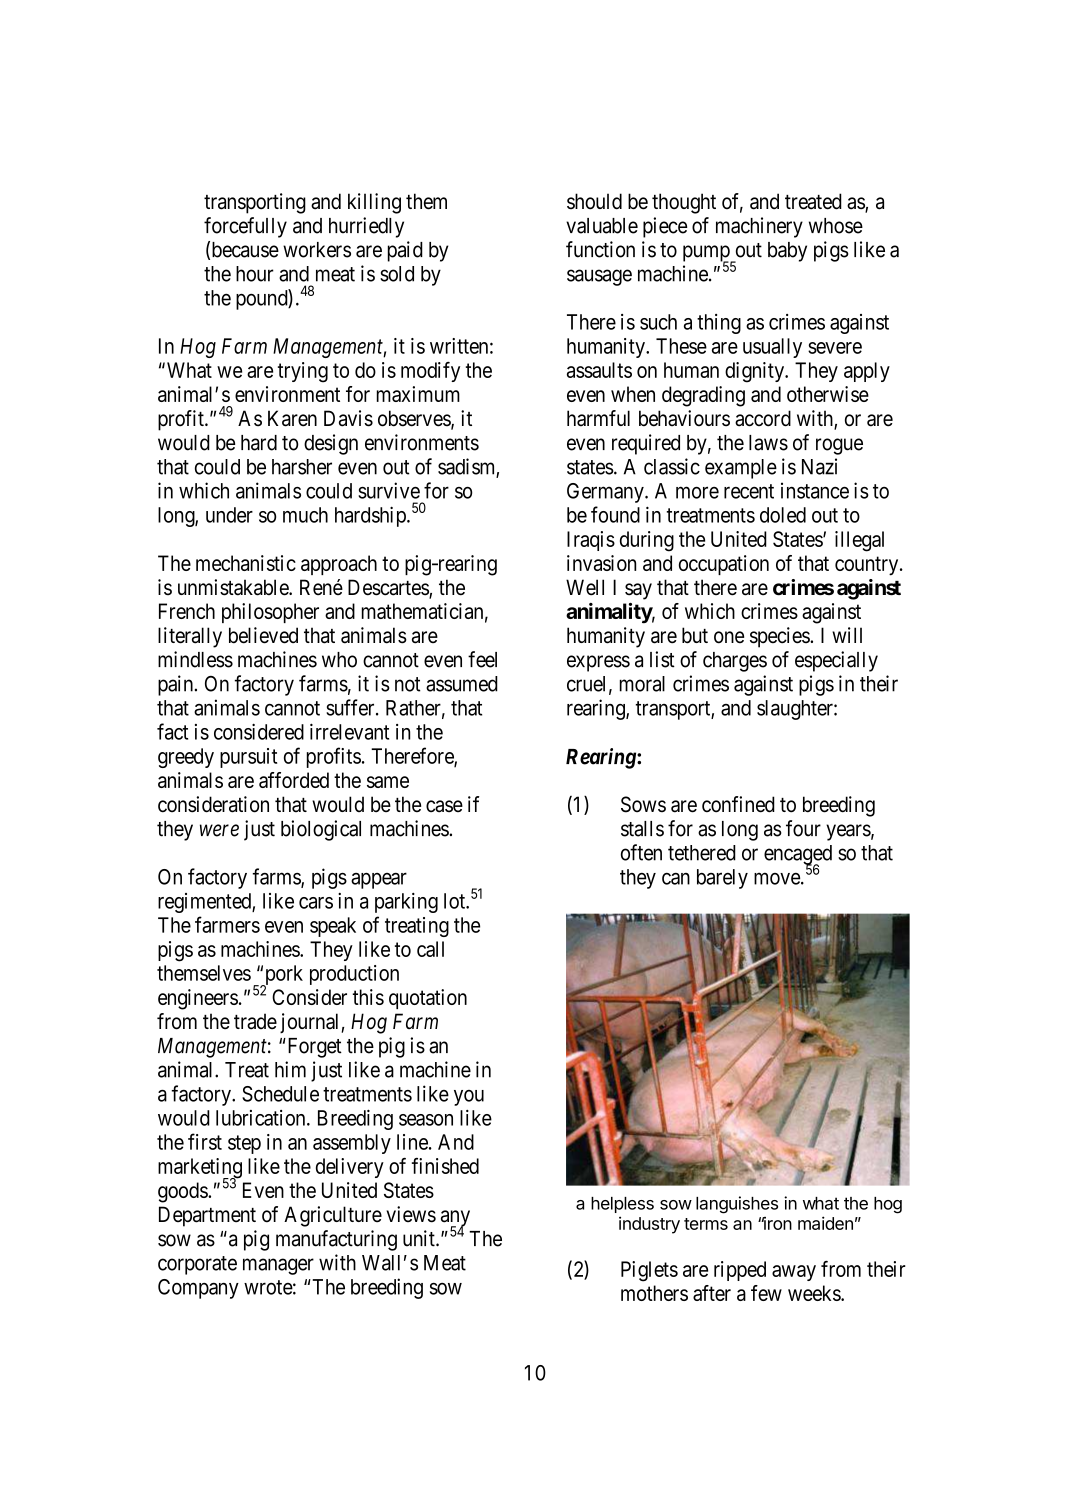  Describe the element at coordinates (722, 879) in the screenshot. I see `barely` at that location.
